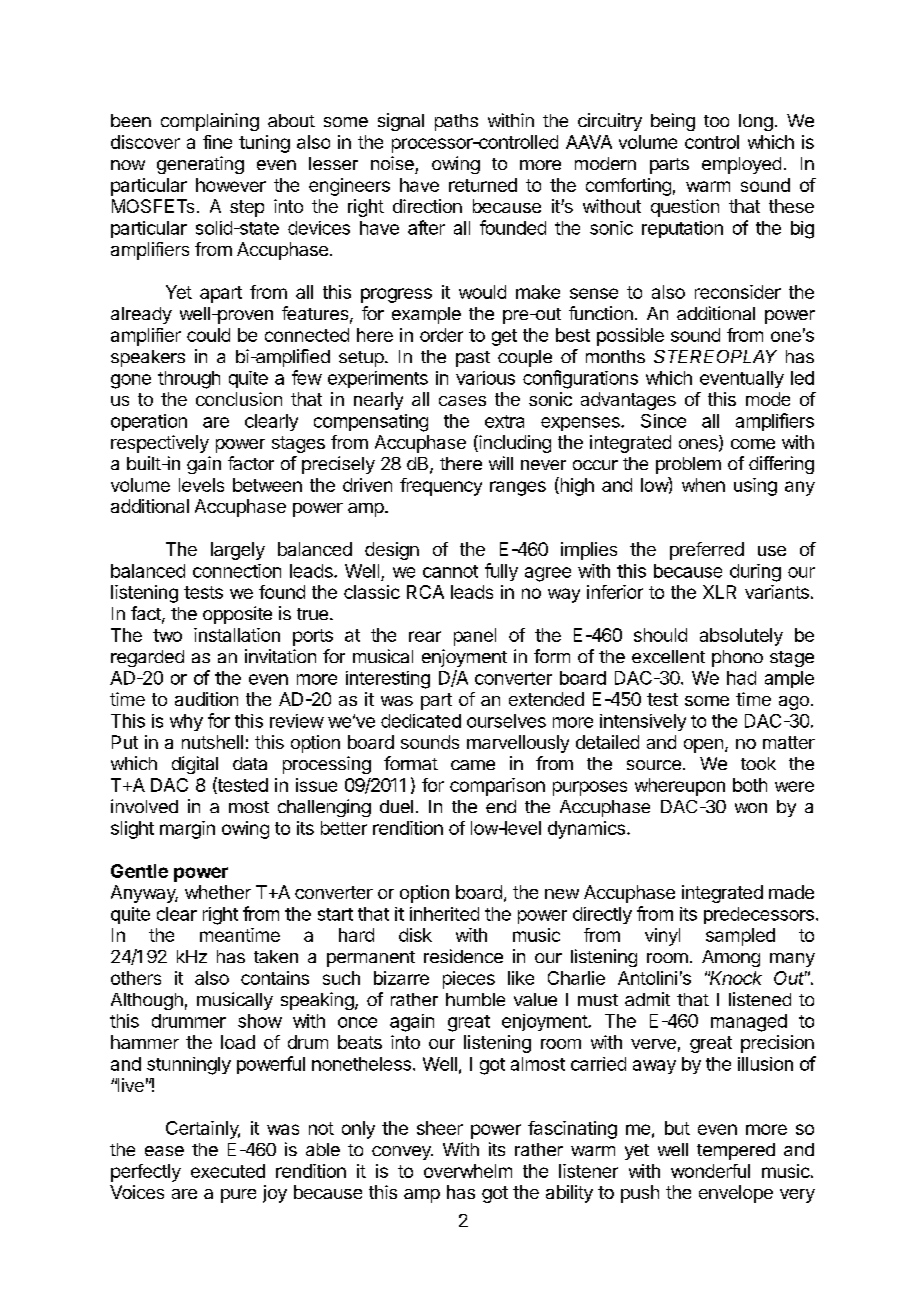 The height and width of the screenshot is (1308, 924). What do you see at coordinates (217, 142) in the screenshot?
I see `fine` at bounding box center [217, 142].
